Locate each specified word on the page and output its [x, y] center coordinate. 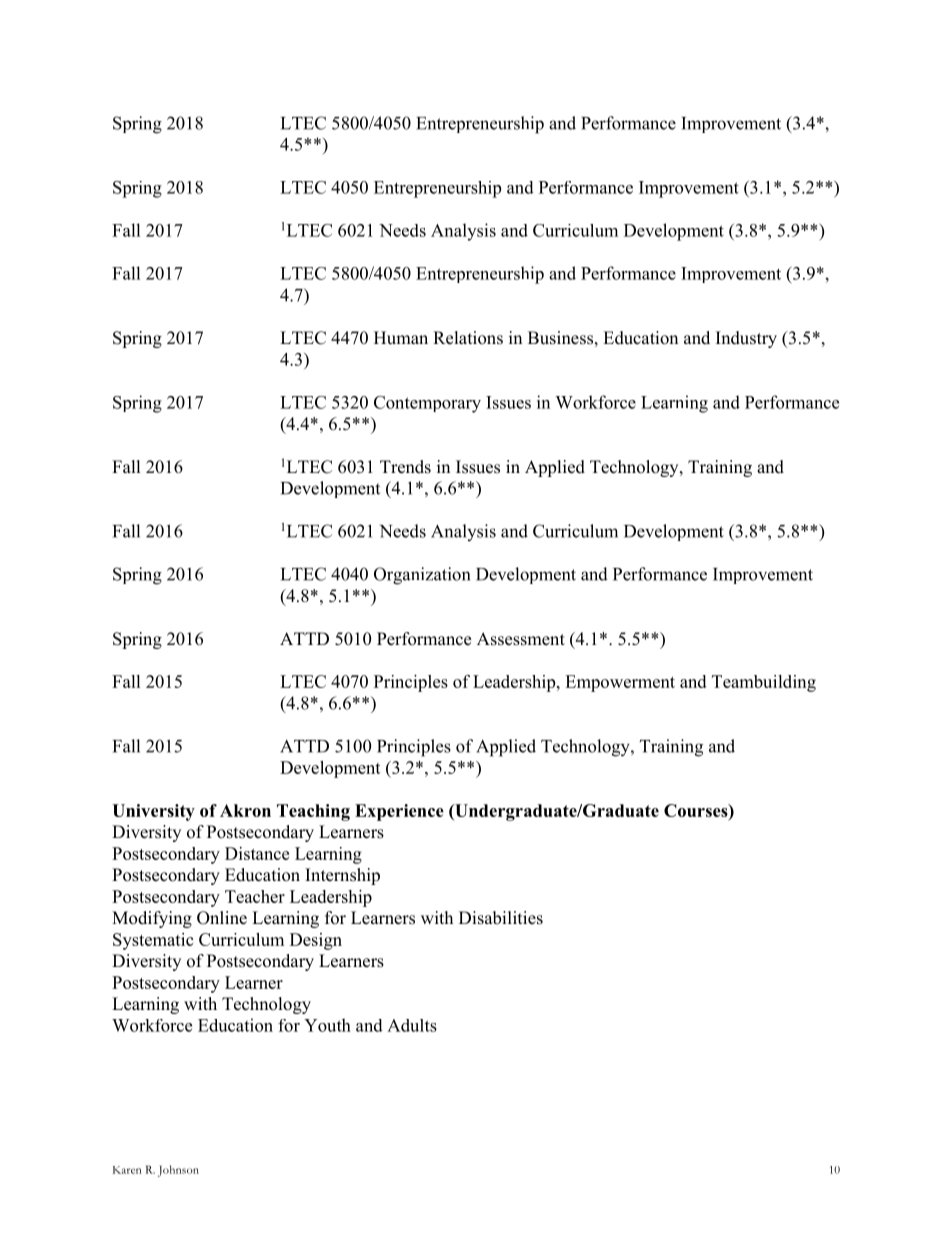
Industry [746, 339]
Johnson [178, 1171]
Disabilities [501, 918]
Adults [412, 1025]
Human [401, 338]
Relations [468, 338]
